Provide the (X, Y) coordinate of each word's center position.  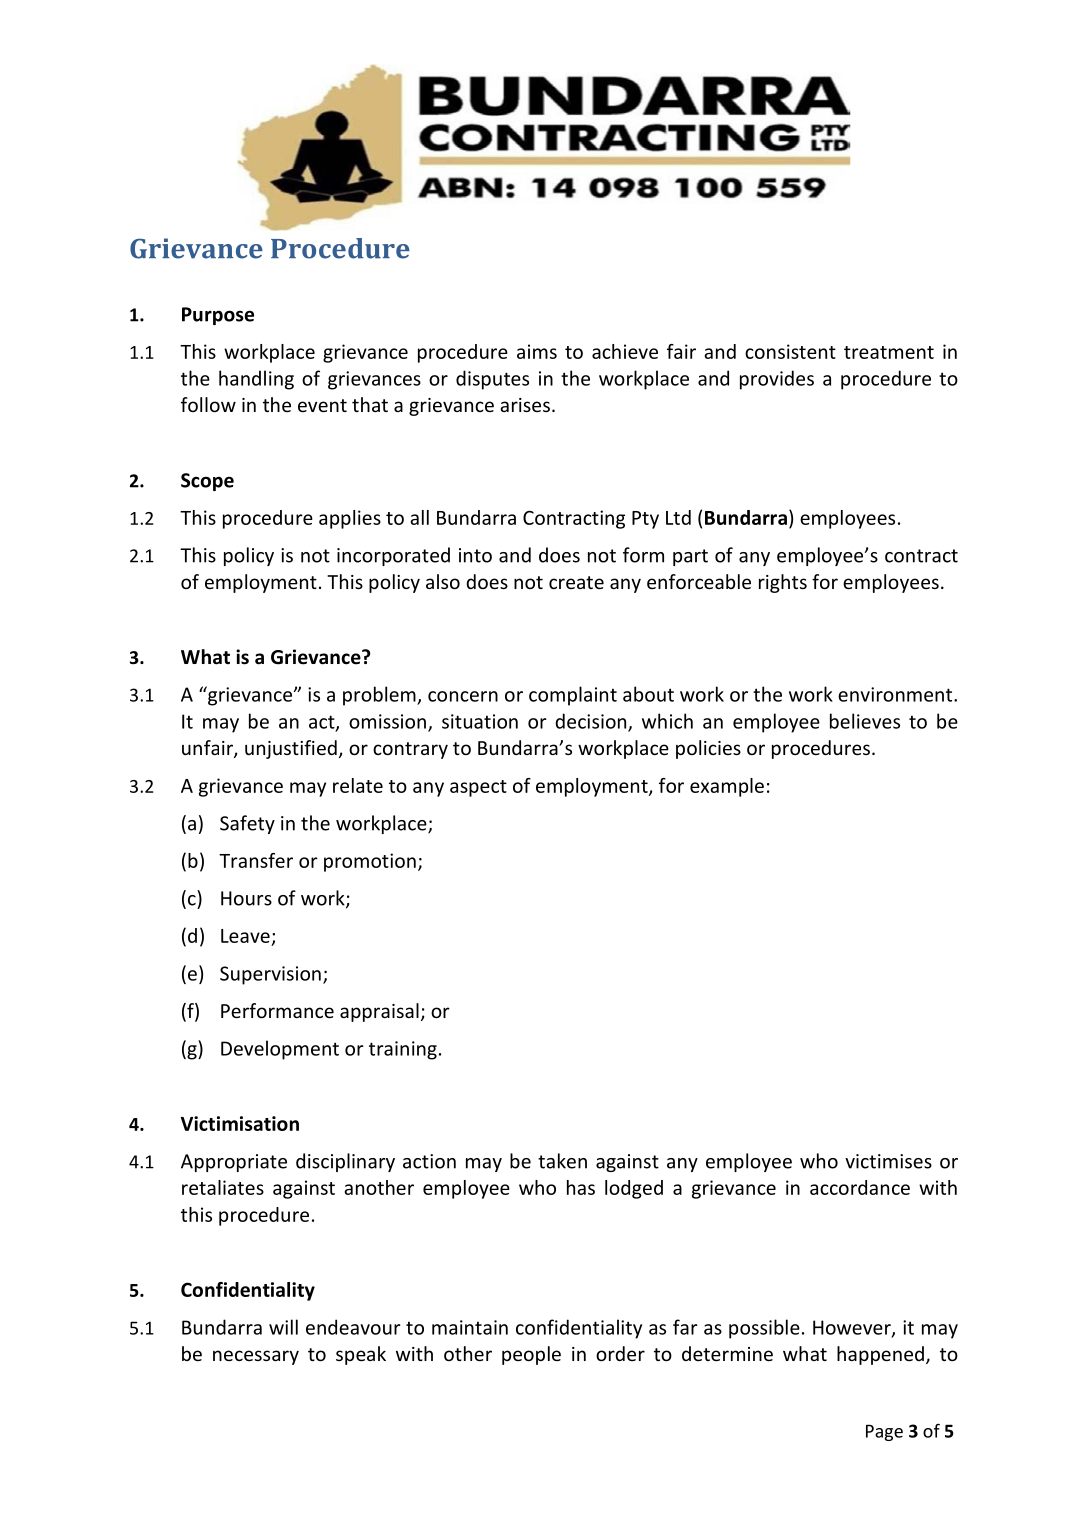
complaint (573, 696)
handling (256, 380)
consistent (790, 351)
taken (562, 1161)
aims (537, 351)
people (531, 1355)
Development (280, 1050)
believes (865, 721)
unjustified (291, 749)
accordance (860, 1187)
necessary (256, 1357)
